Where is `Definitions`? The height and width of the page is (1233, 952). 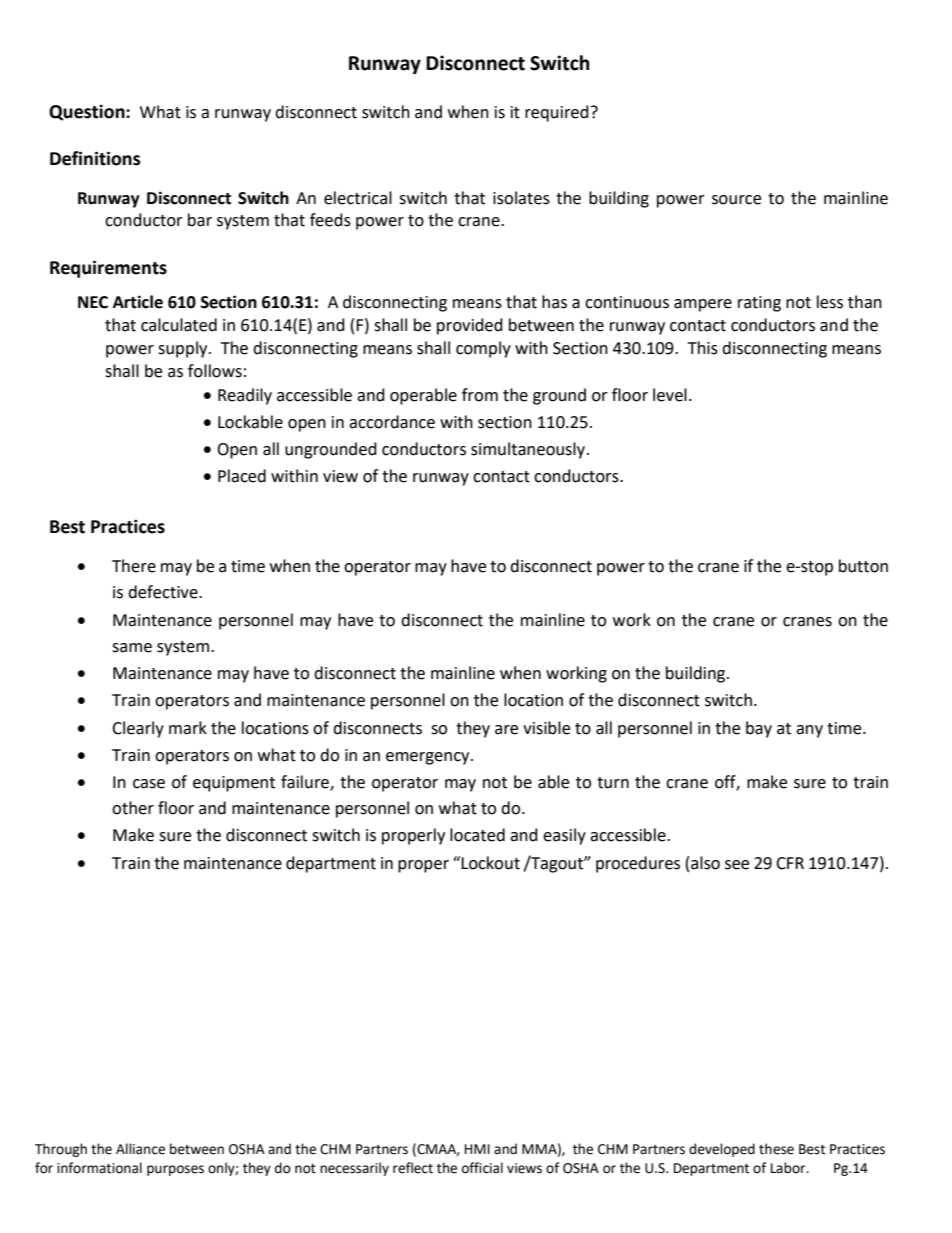
Definitions is located at coordinates (95, 158).
